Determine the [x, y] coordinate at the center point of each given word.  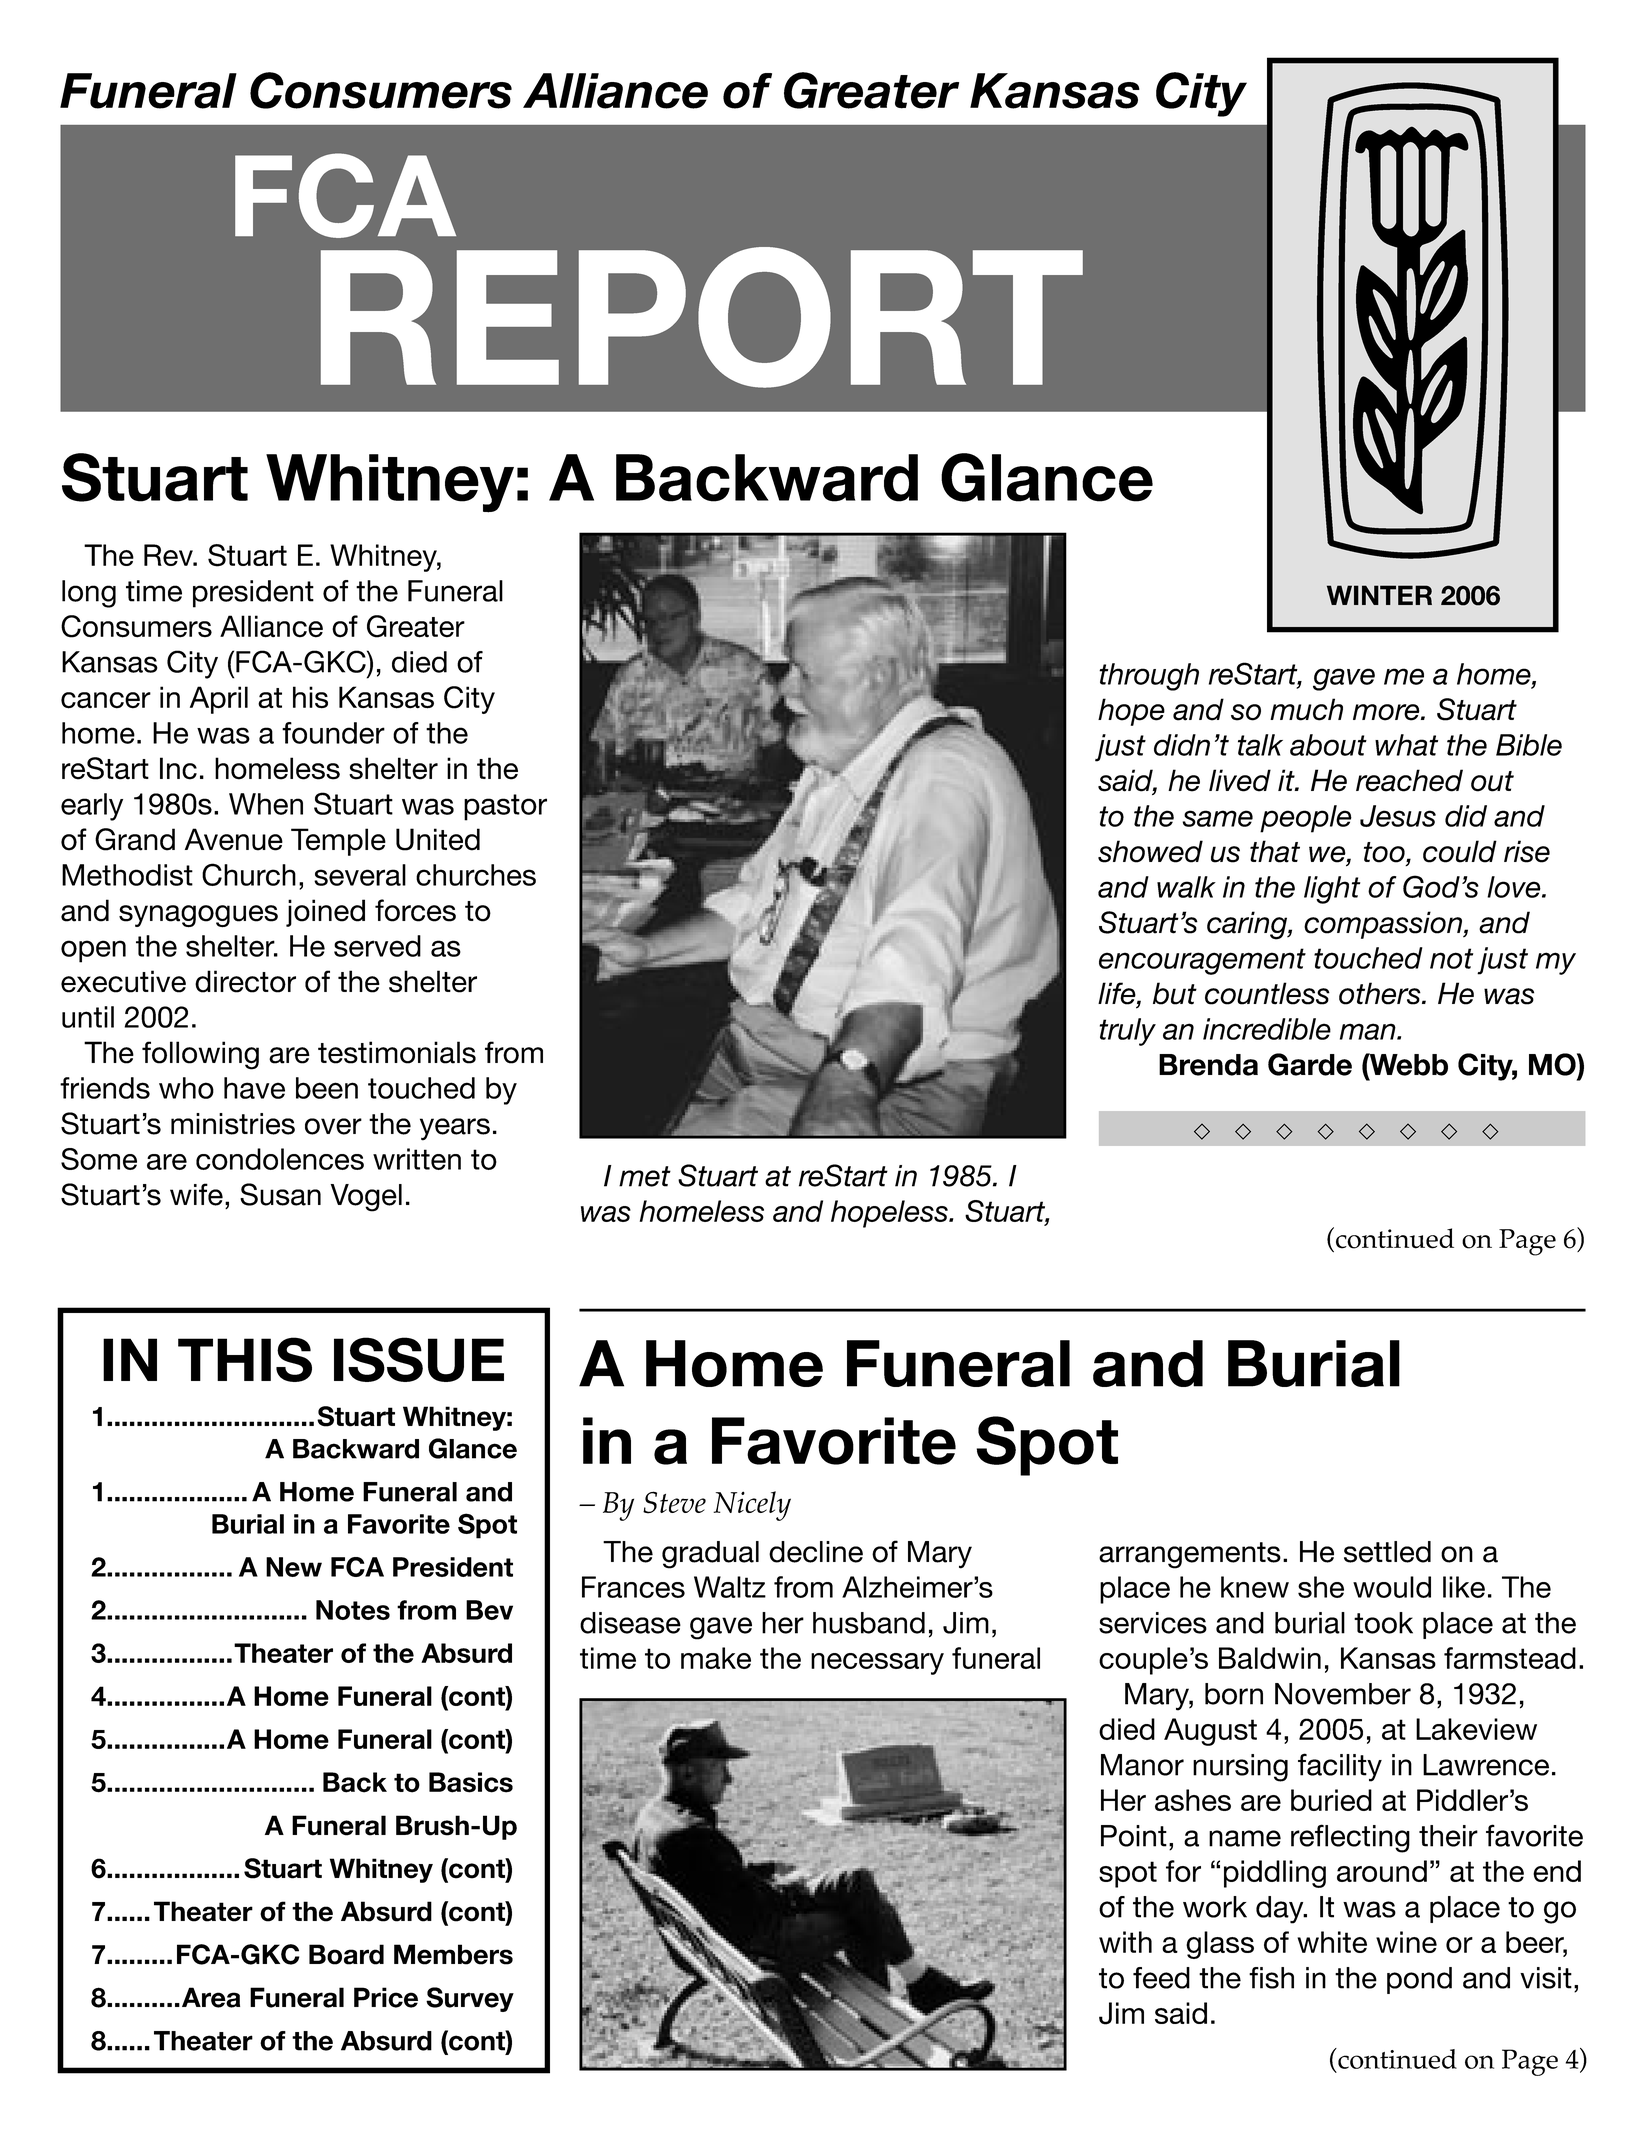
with [1125, 1942]
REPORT [702, 317]
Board [346, 1954]
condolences [280, 1159]
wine [1406, 1942]
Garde [1310, 1064]
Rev [169, 555]
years [455, 1129]
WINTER [1379, 595]
